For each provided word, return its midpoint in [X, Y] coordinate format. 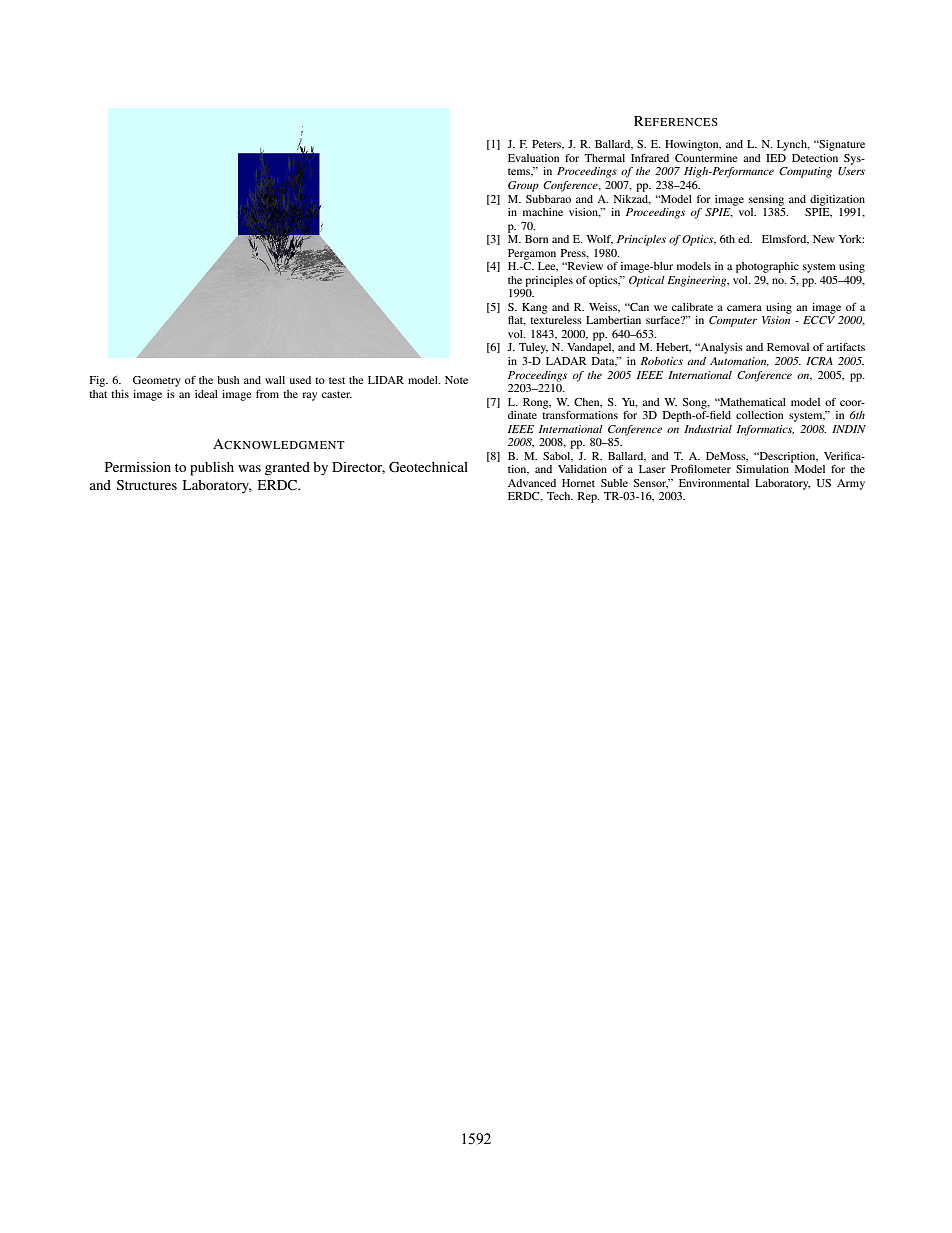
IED [776, 158]
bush [228, 380]
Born [536, 239]
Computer [733, 321]
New [824, 239]
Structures [147, 485]
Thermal [604, 158]
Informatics [765, 430]
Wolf [599, 240]
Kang [535, 308]
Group [523, 186]
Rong [537, 403]
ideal [206, 394]
